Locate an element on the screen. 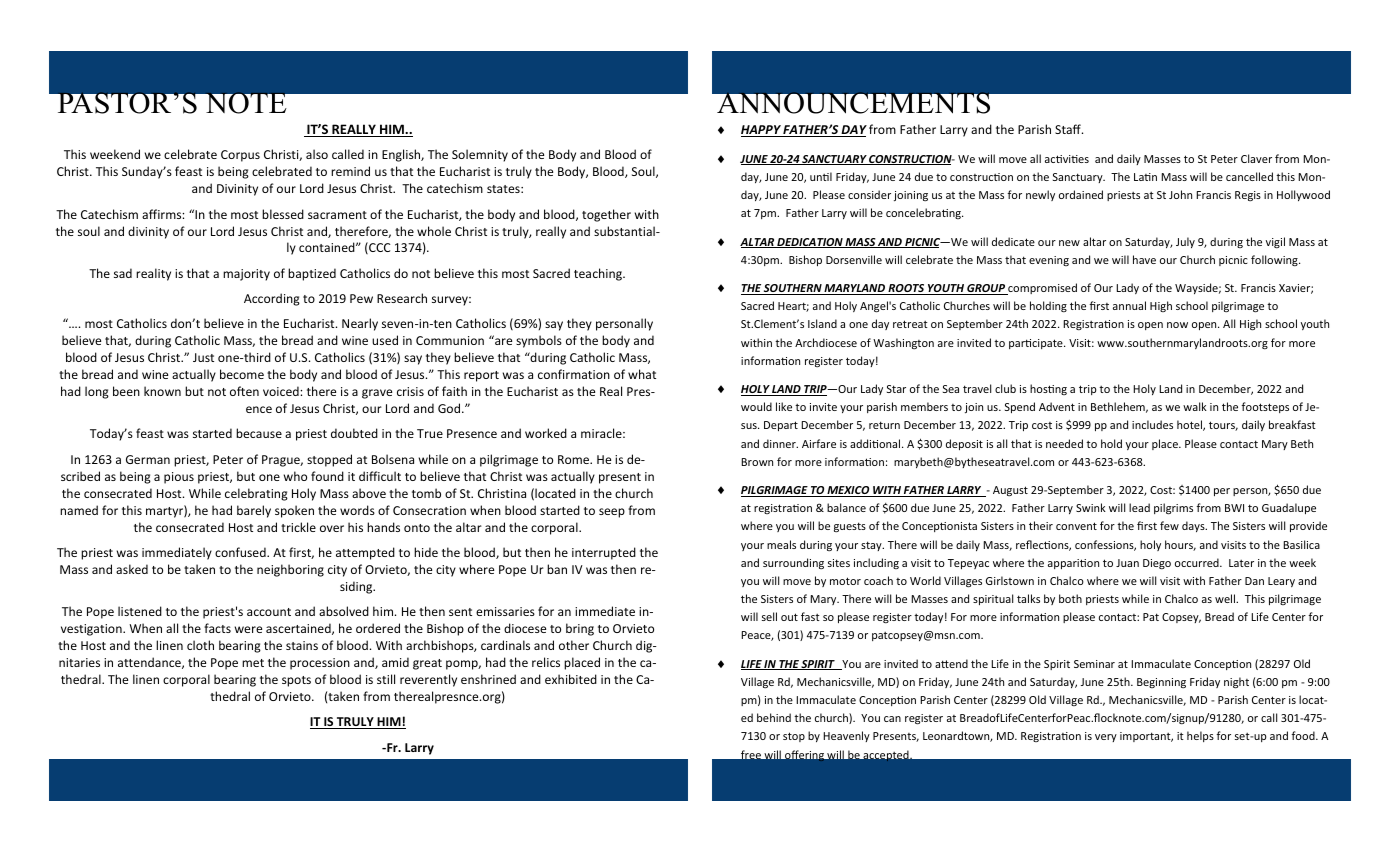 The width and height of the screenshot is (1400, 850). Corpus is located at coordinates (240, 156).
